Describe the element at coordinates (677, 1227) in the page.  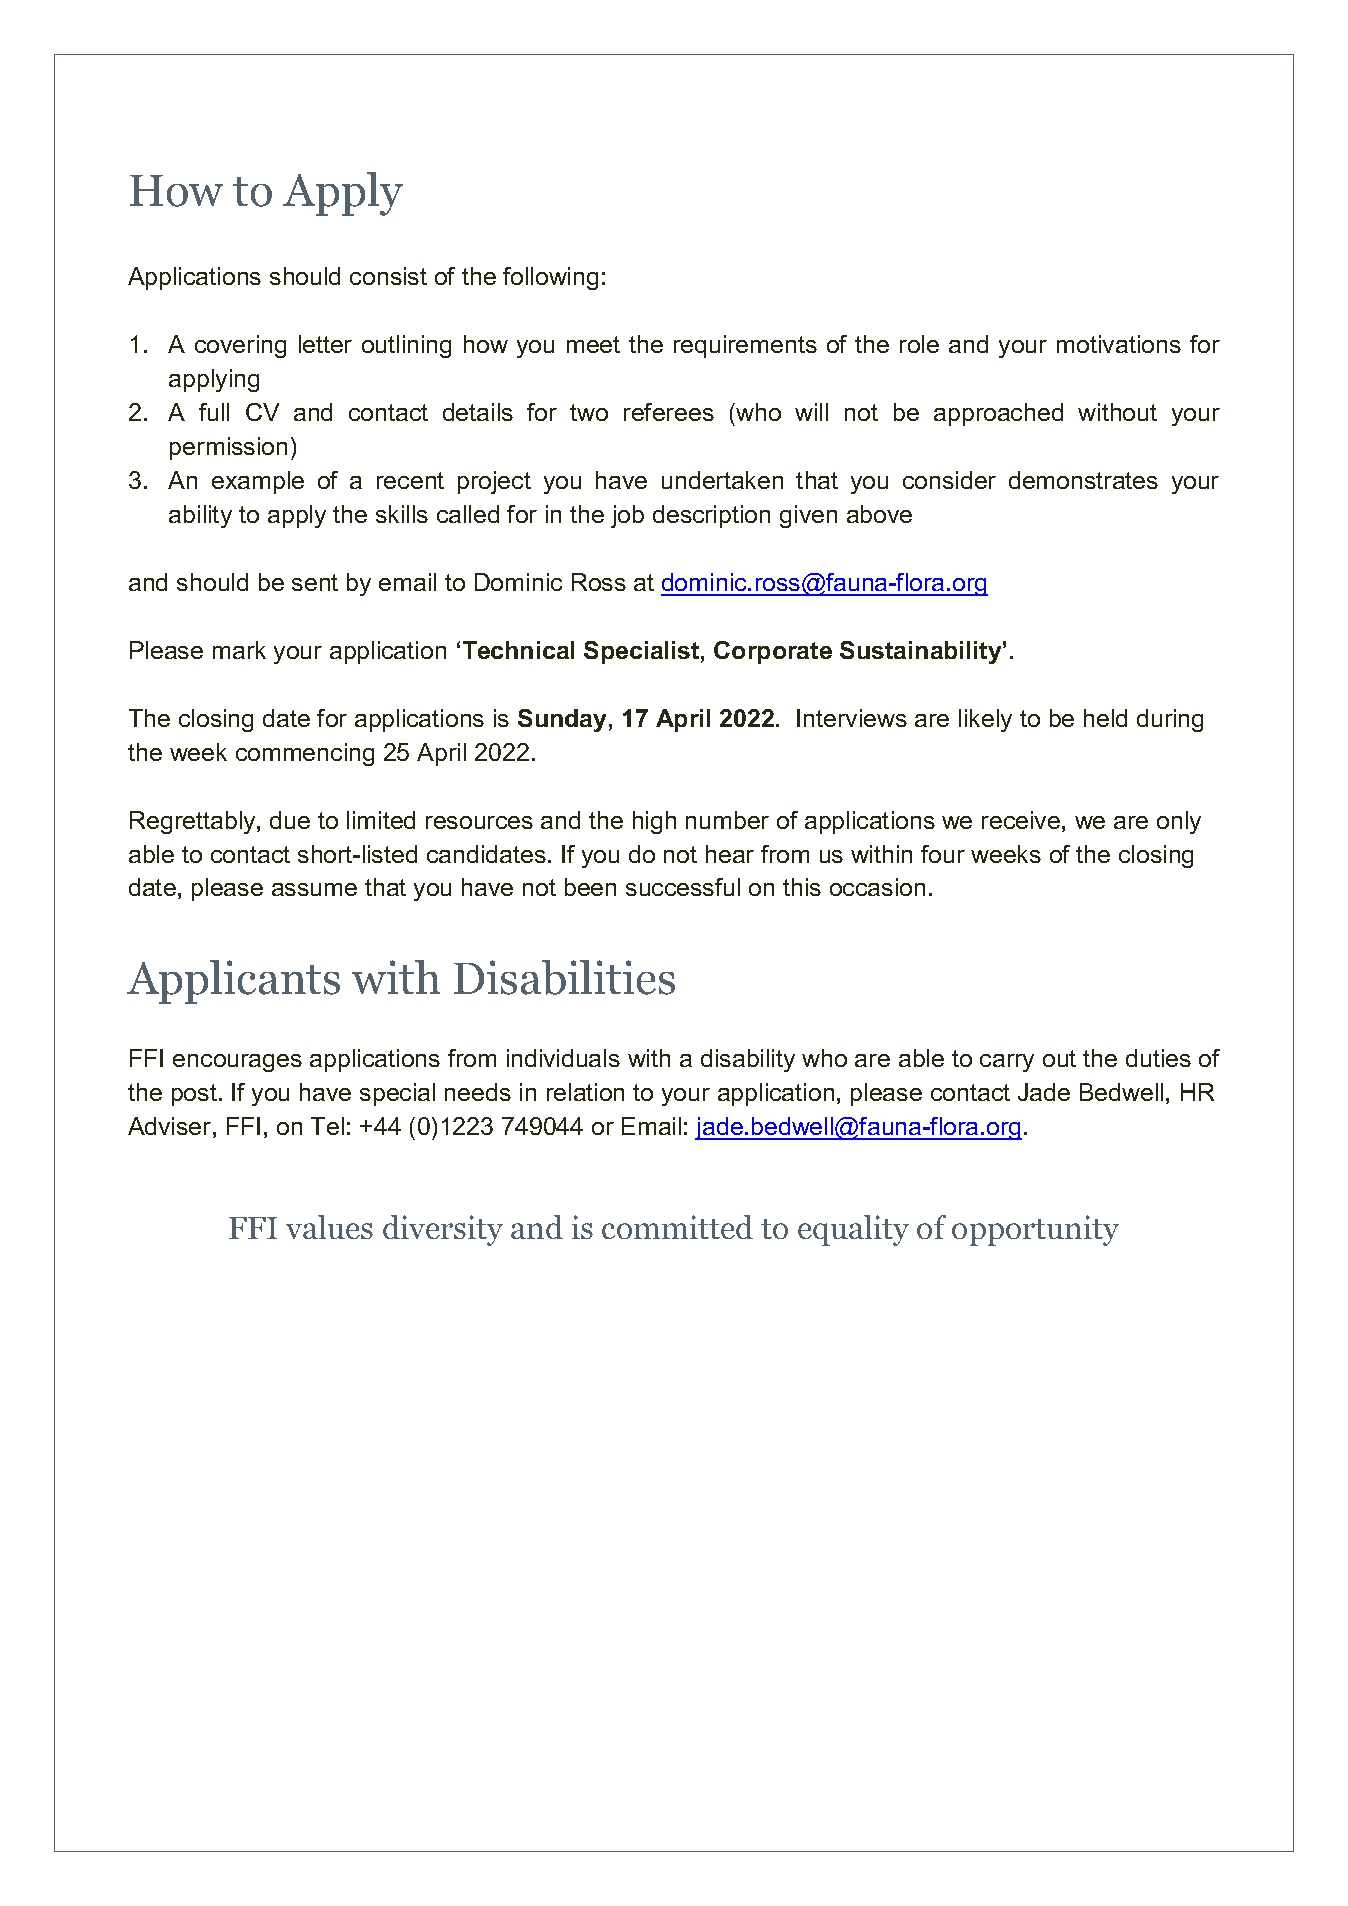
I see `committed` at that location.
